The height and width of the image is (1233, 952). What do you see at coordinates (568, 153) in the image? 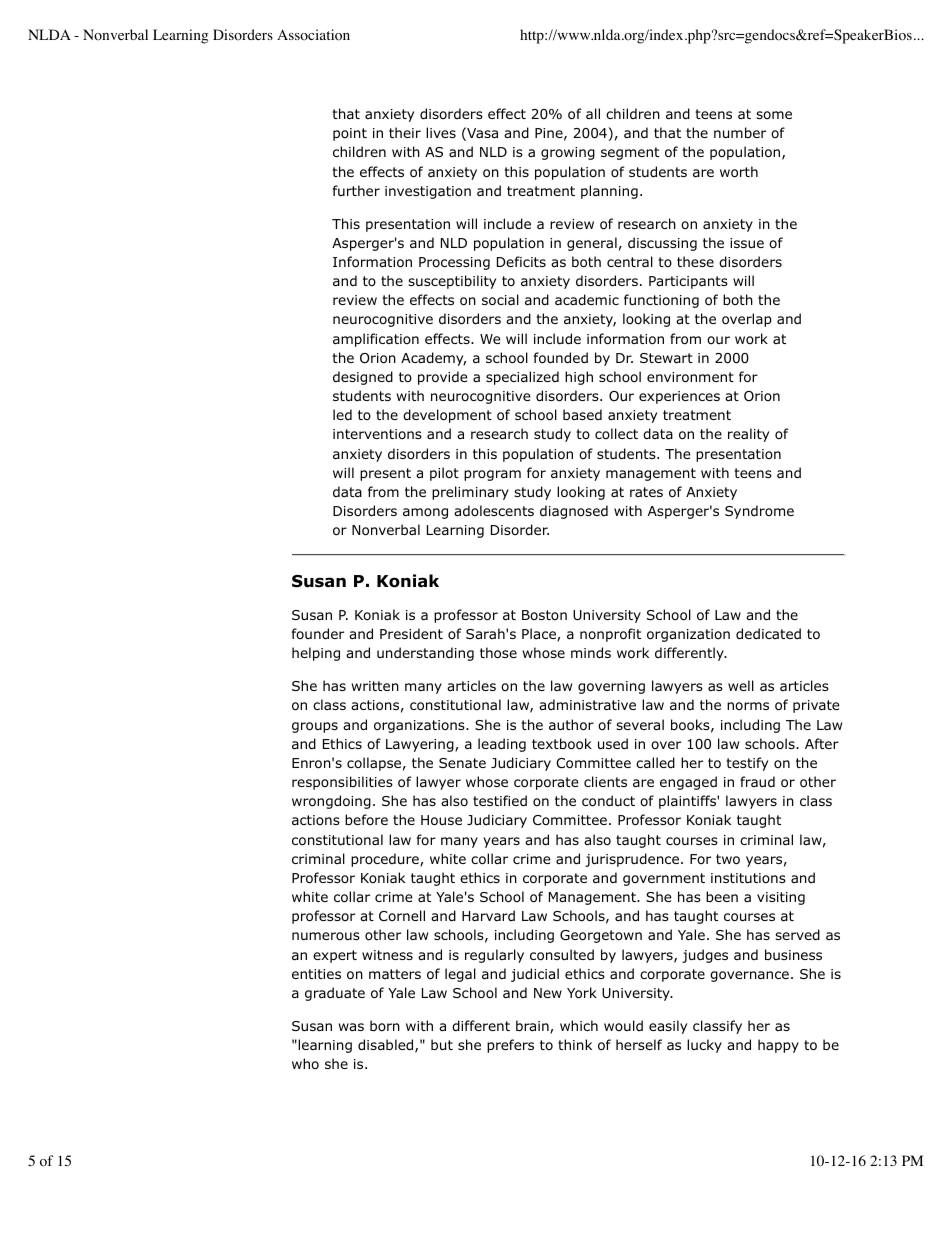
I see `growing` at bounding box center [568, 153].
